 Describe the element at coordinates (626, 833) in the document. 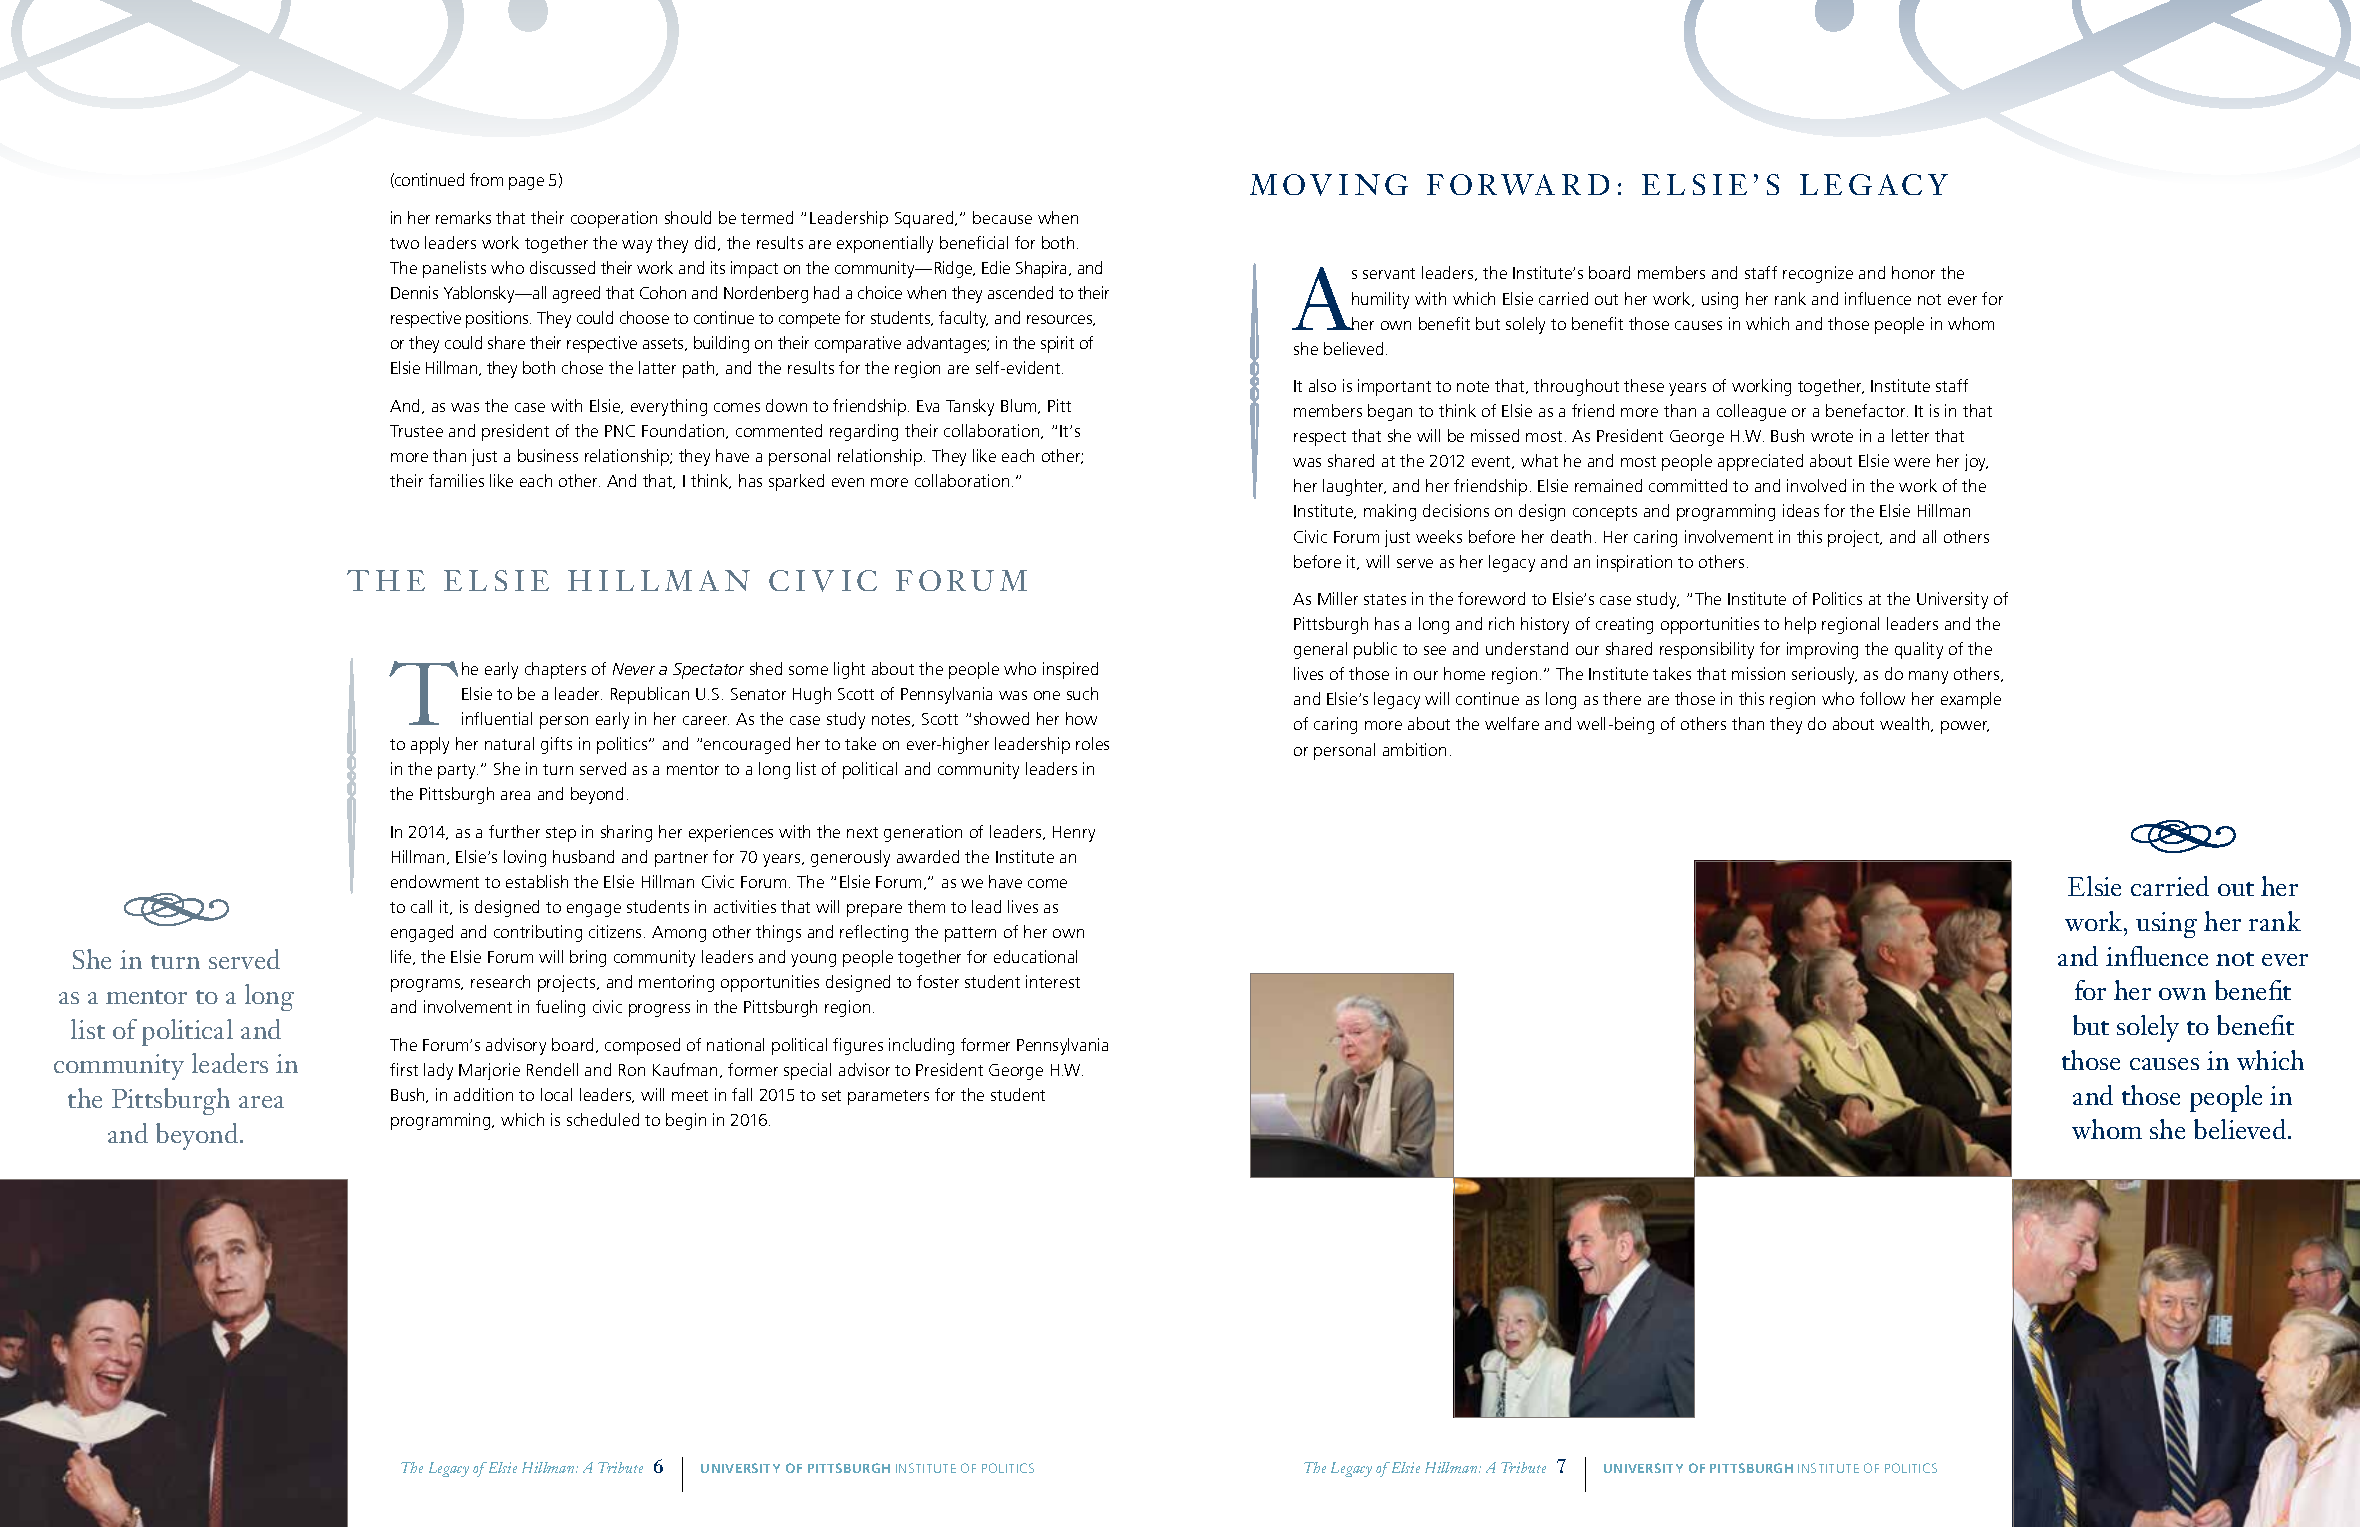

I see `sharing` at that location.
